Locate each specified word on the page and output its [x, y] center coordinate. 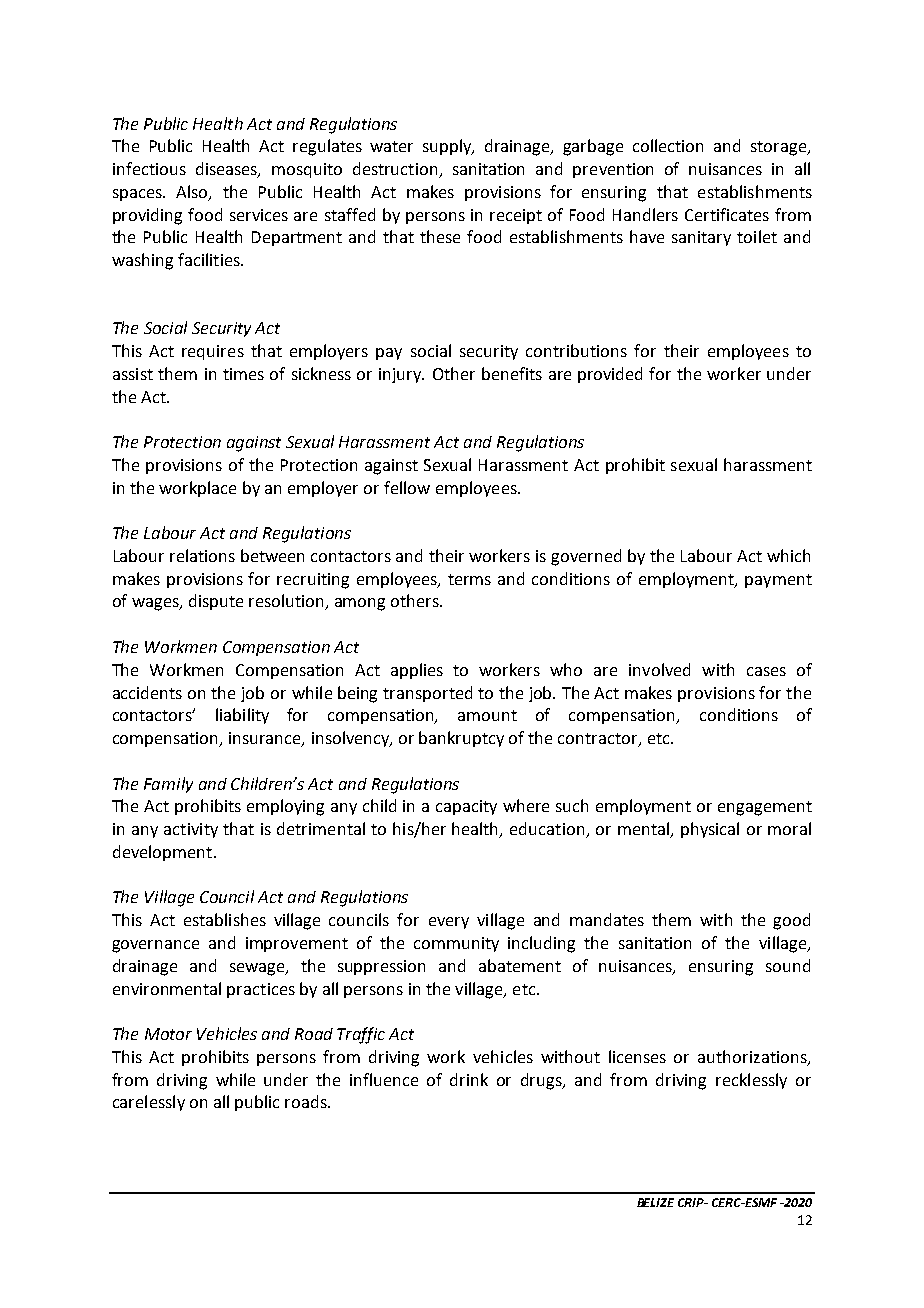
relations [202, 555]
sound [788, 965]
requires [213, 352]
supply [448, 147]
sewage [258, 969]
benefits [512, 373]
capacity [466, 807]
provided [610, 375]
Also [193, 192]
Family [168, 785]
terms [469, 579]
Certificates [727, 214]
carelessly [149, 1103]
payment [778, 581]
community [456, 944]
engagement [765, 808]
